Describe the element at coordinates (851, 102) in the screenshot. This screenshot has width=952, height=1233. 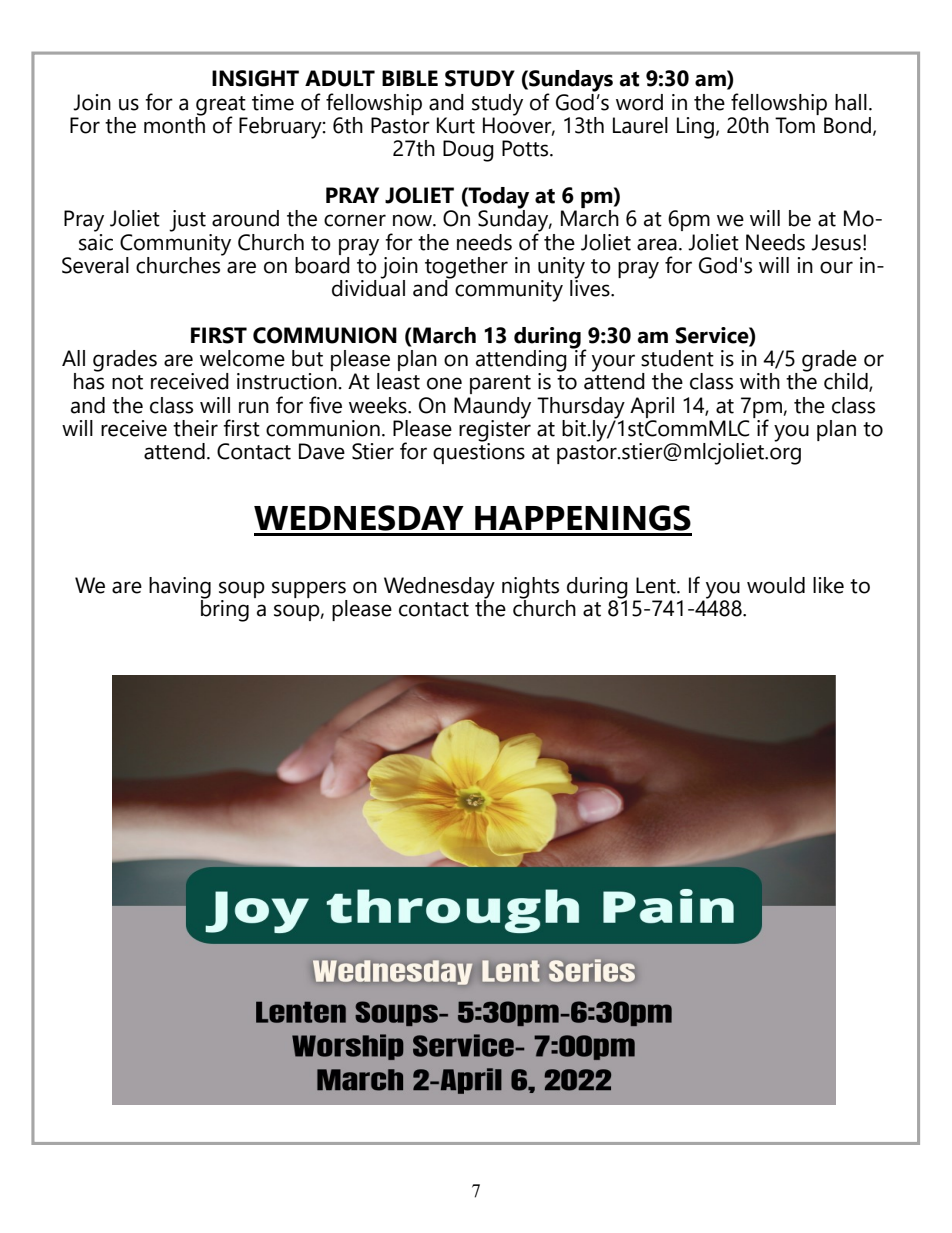
I see `hall` at that location.
